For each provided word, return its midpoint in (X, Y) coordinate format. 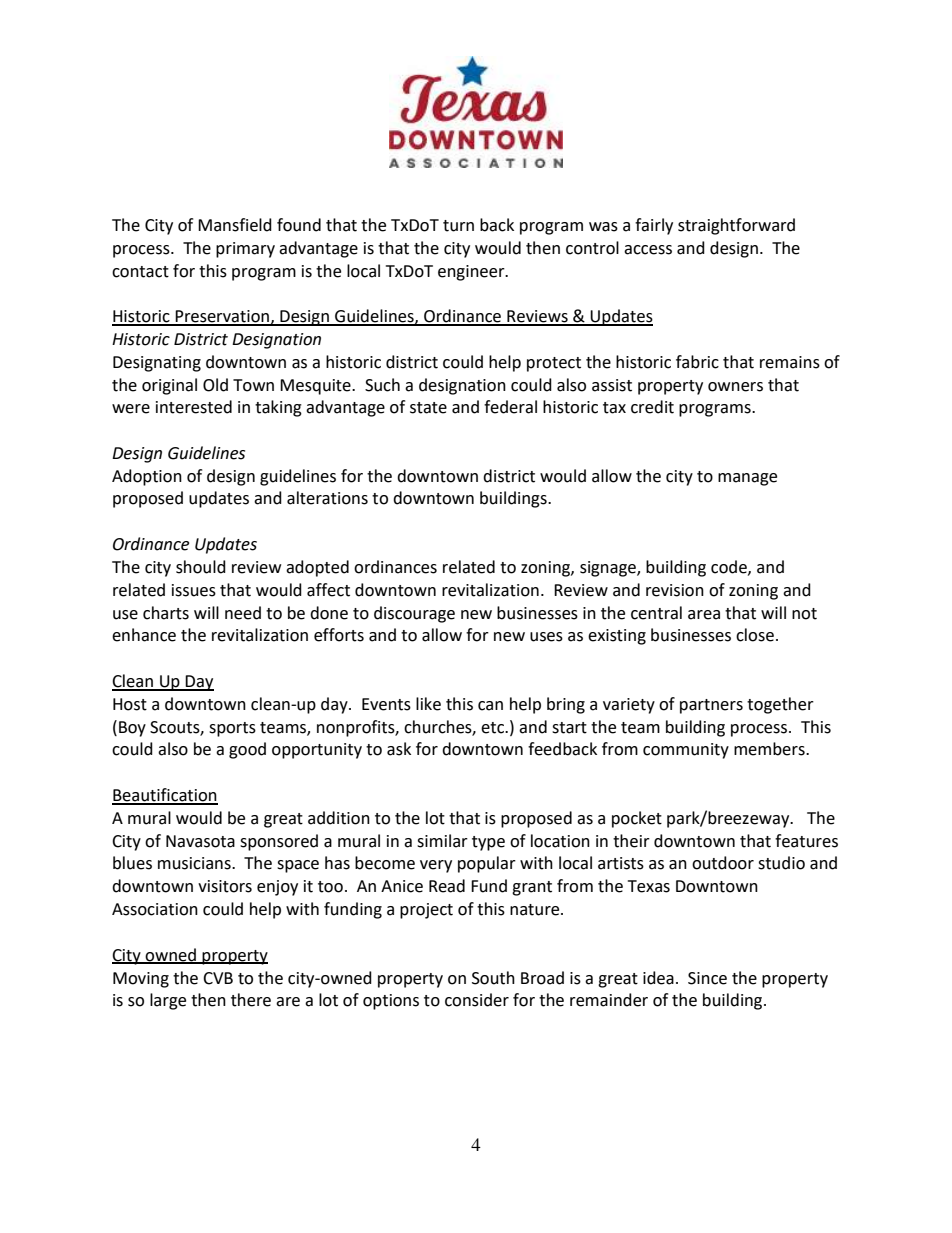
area (704, 615)
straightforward (736, 226)
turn (458, 226)
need (243, 613)
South (493, 978)
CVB (218, 978)
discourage (414, 614)
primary (245, 250)
